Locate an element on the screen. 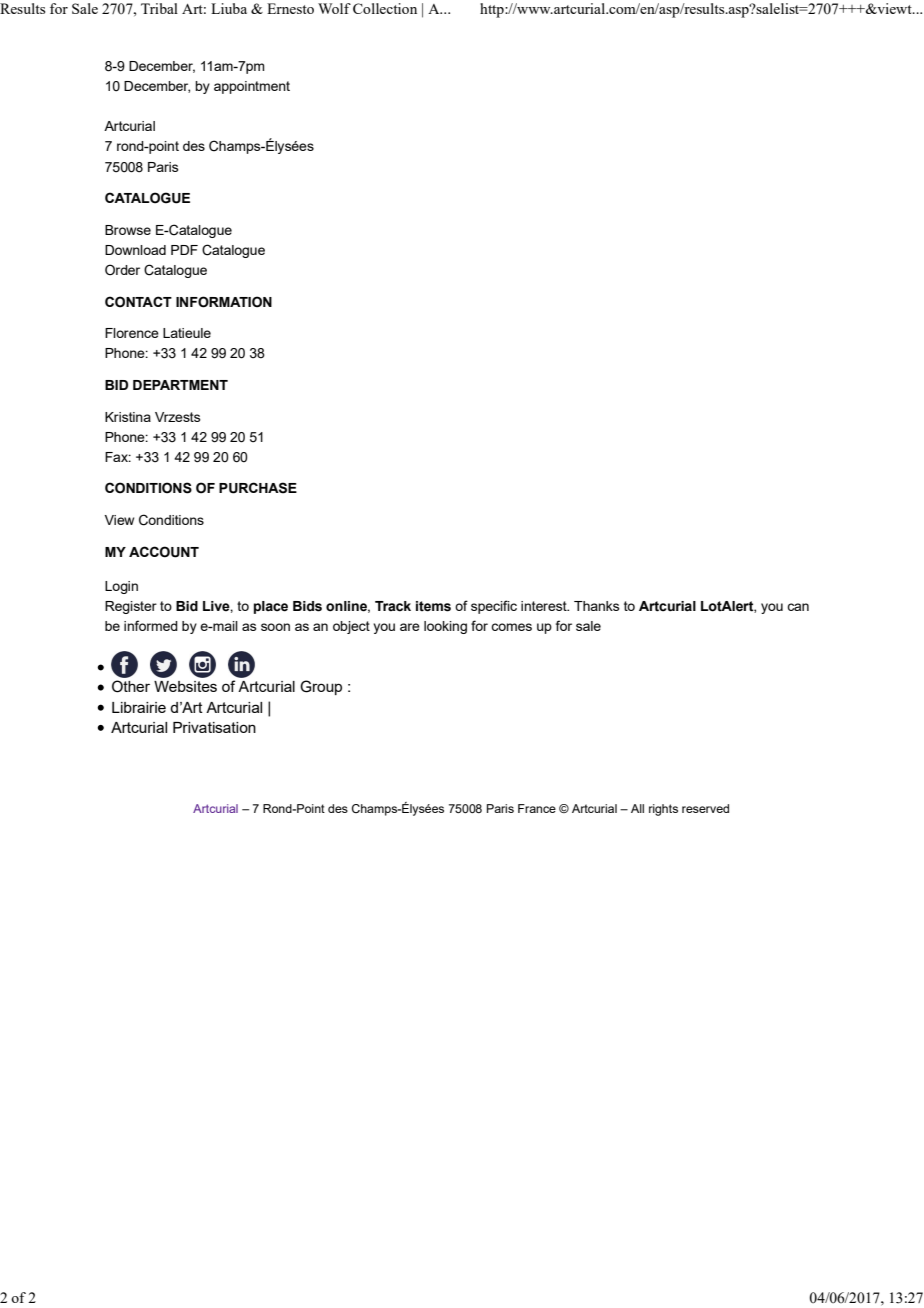  Collection is located at coordinates (385, 8).
